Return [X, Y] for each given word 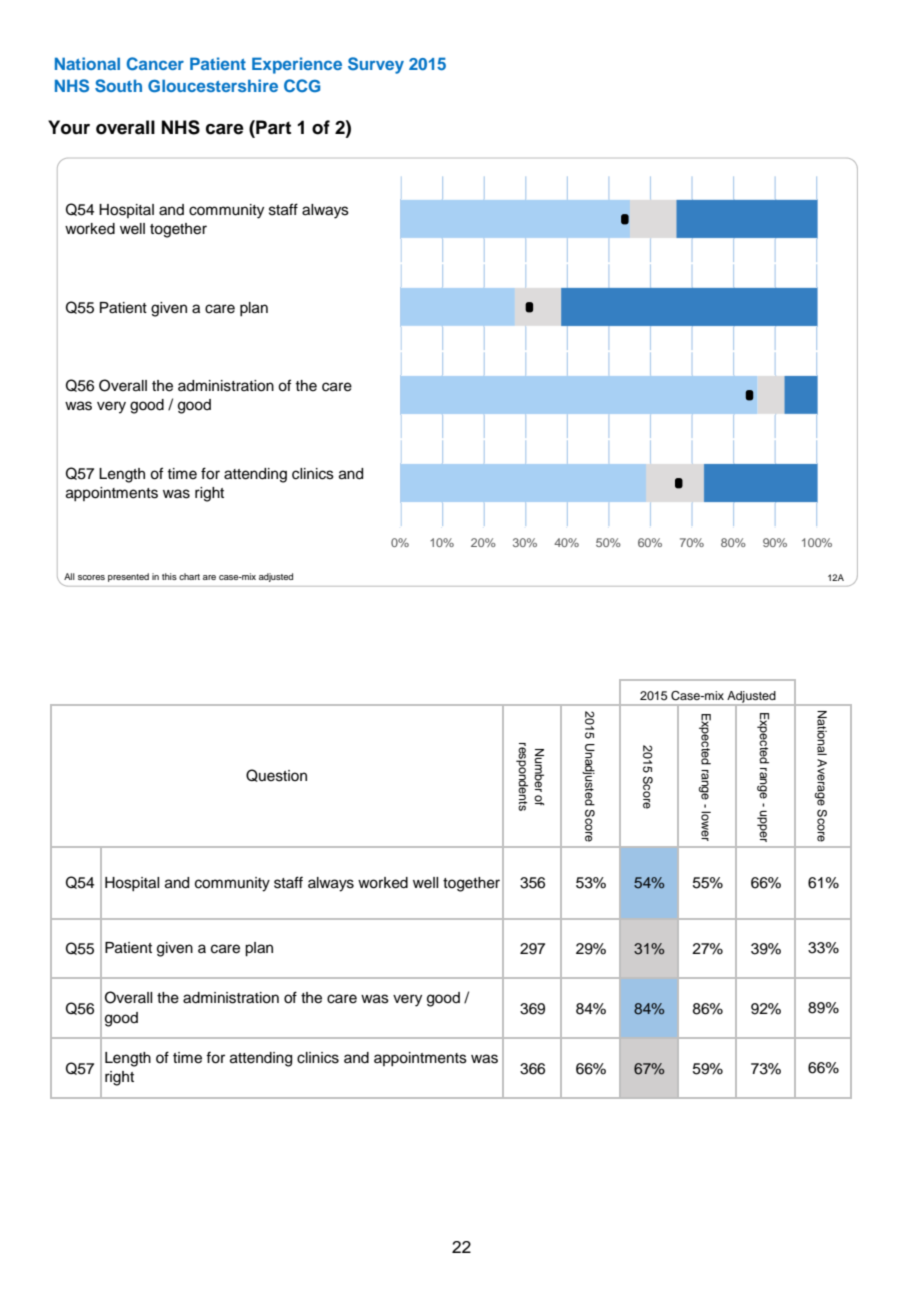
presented [128, 577]
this [169, 576]
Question [276, 775]
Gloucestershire [213, 86]
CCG [302, 86]
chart [189, 576]
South [118, 86]
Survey [376, 65]
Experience [297, 65]
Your [69, 127]
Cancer [155, 64]
